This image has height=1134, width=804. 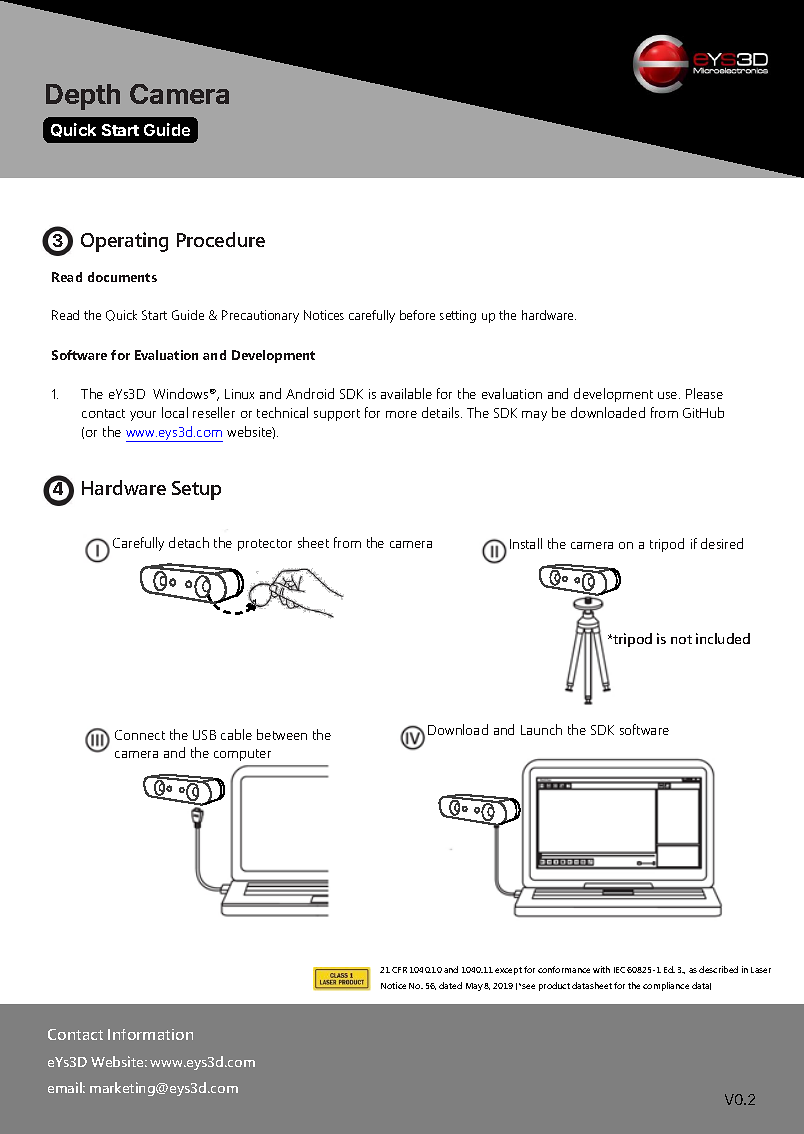 What do you see at coordinates (450, 985) in the image?
I see `dated` at bounding box center [450, 985].
